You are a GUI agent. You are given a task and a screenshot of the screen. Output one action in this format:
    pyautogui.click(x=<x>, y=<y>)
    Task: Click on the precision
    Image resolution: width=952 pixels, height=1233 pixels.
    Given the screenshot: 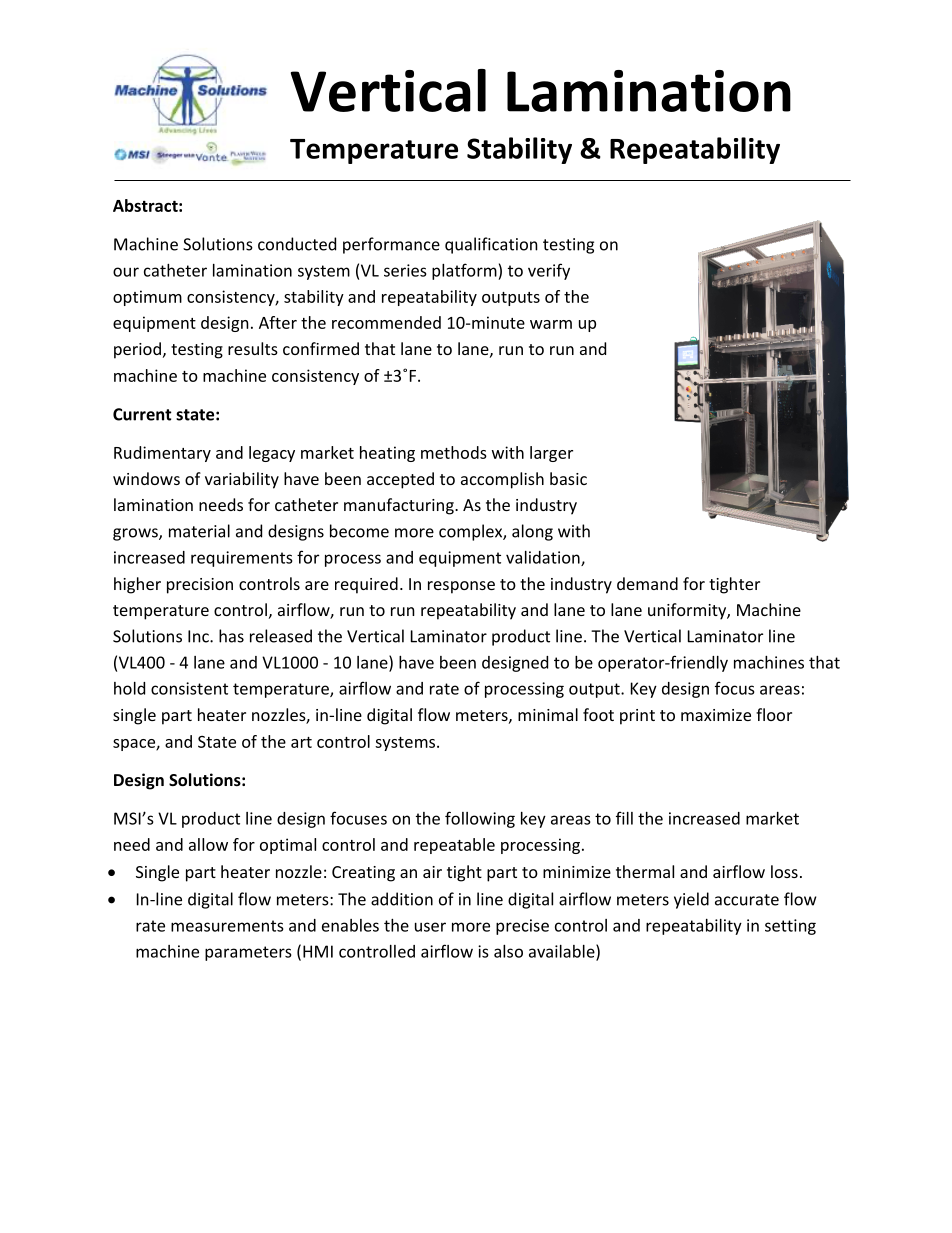 What is the action you would take?
    pyautogui.click(x=200, y=586)
